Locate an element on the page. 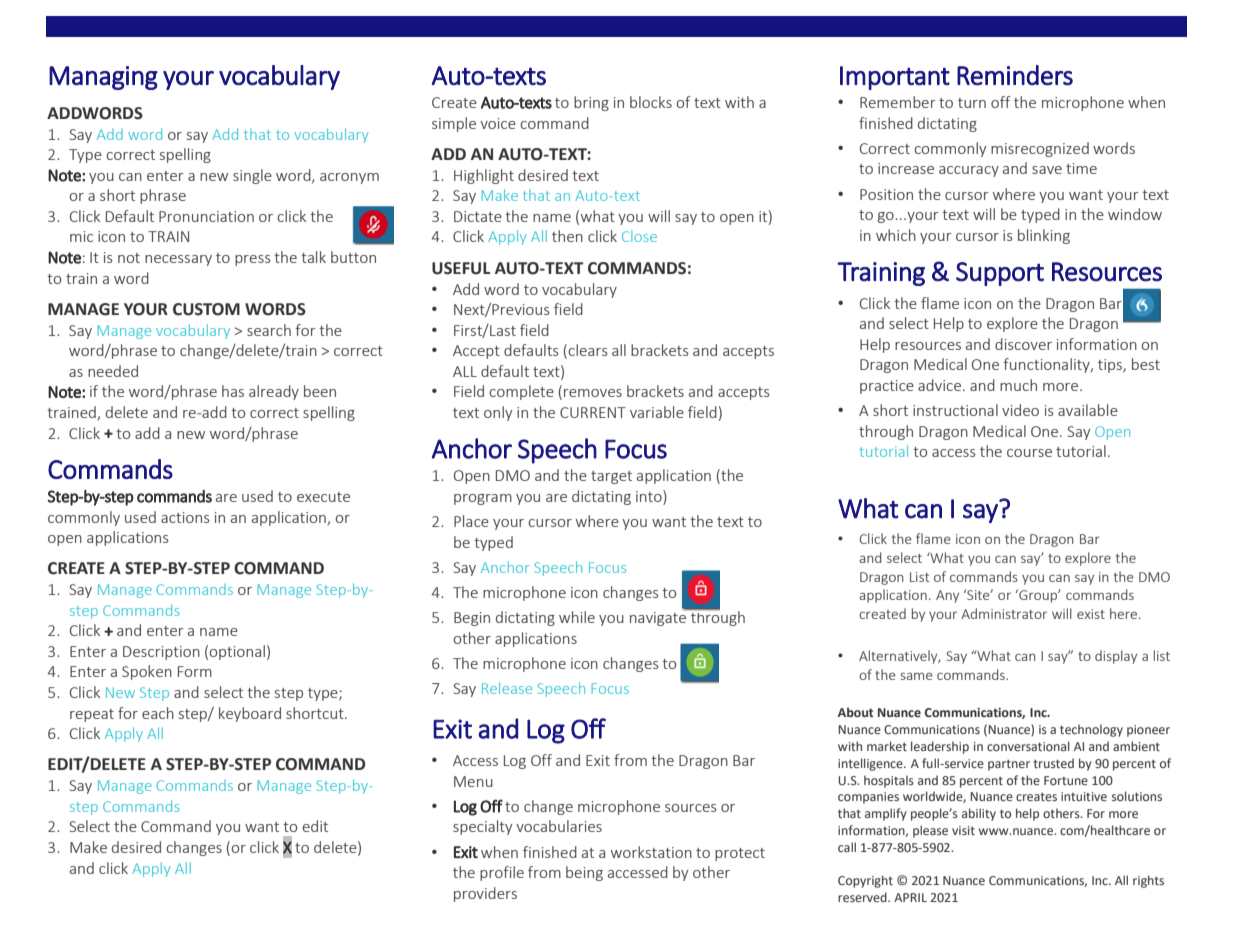 Image resolution: width=1233 pixels, height=952 pixels. course is located at coordinates (1029, 453).
